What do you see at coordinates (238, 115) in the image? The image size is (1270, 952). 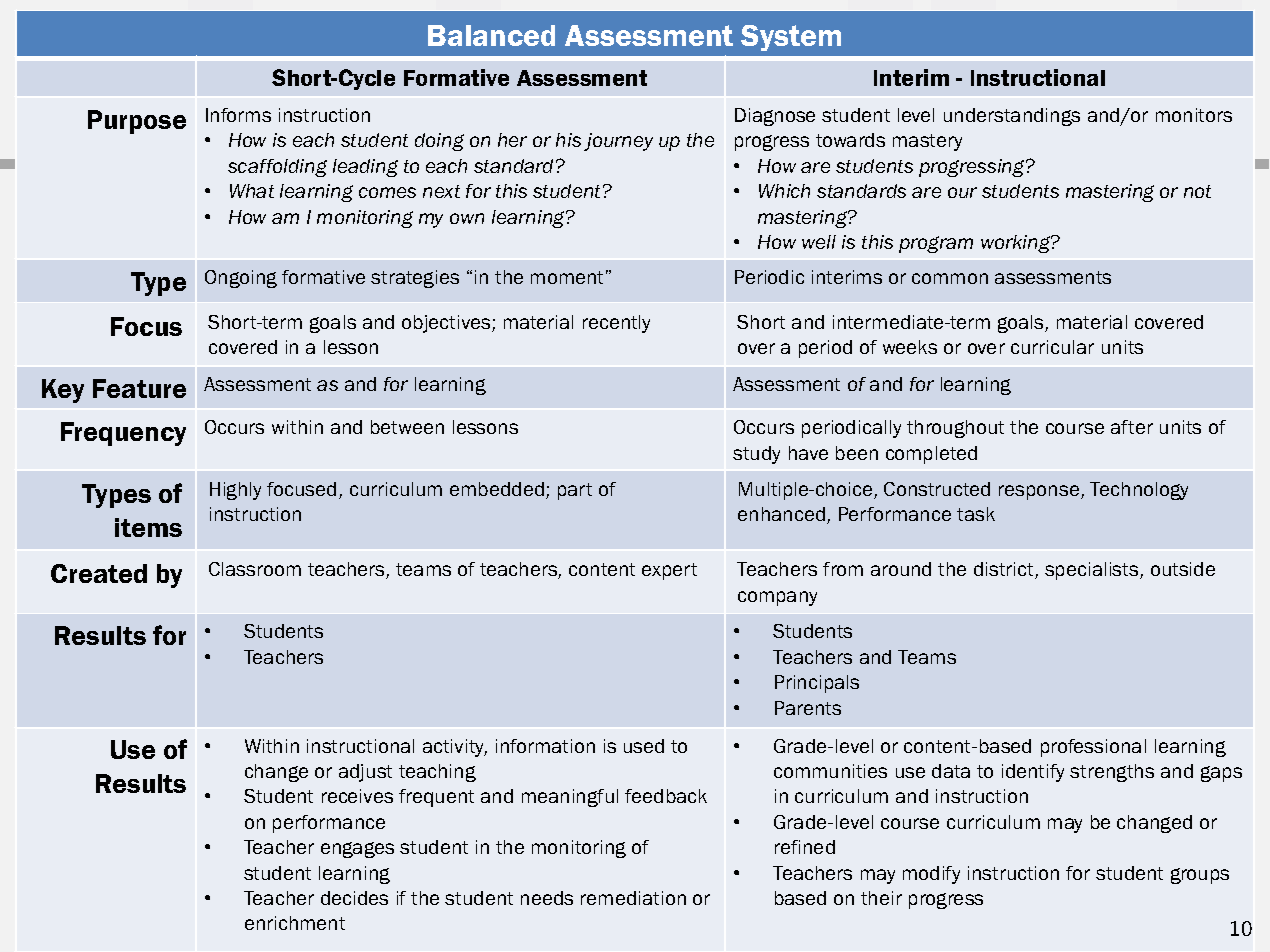 I see `Informs` at bounding box center [238, 115].
